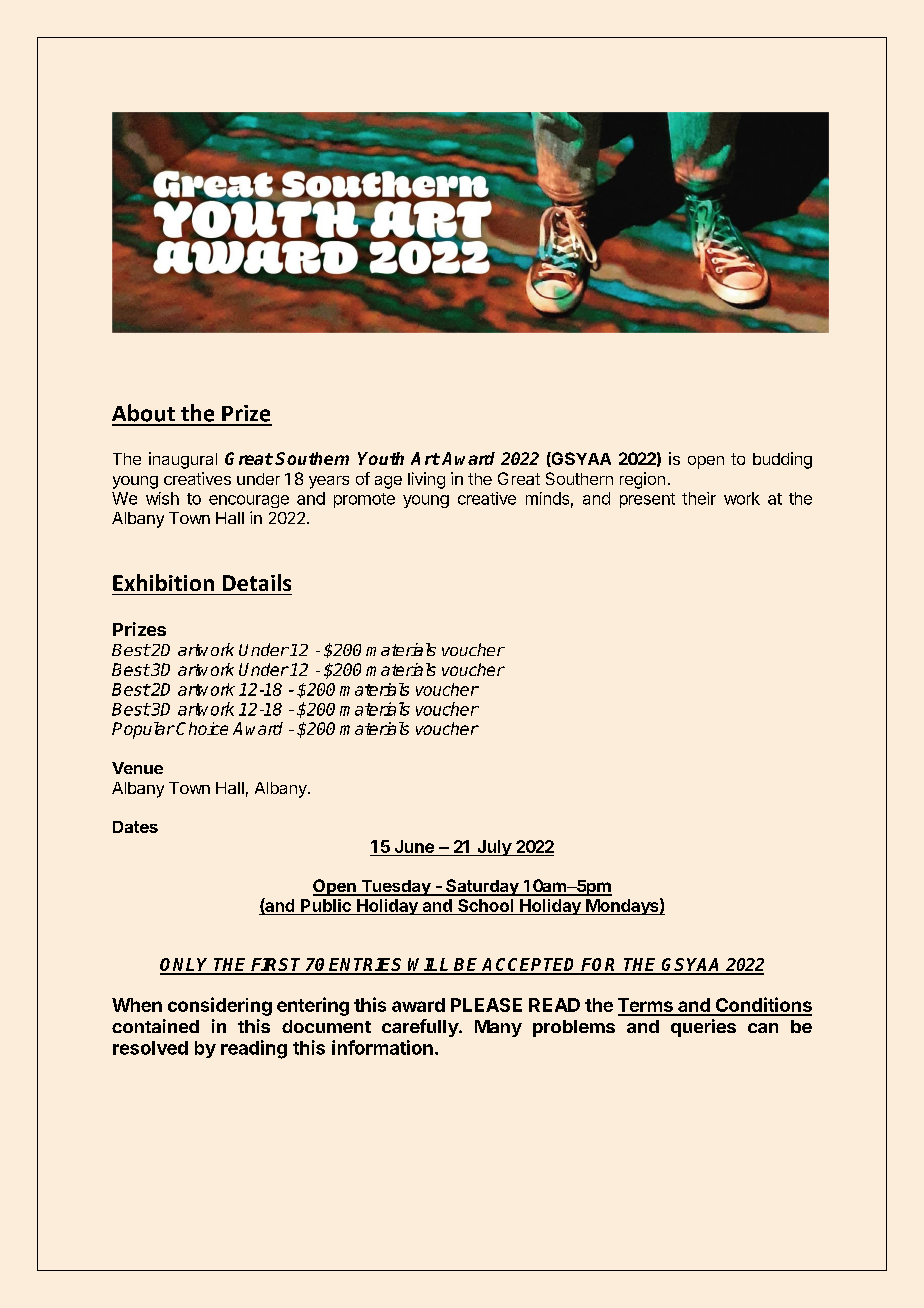 The image size is (924, 1308). What do you see at coordinates (183, 460) in the page?
I see `inaugural` at bounding box center [183, 460].
